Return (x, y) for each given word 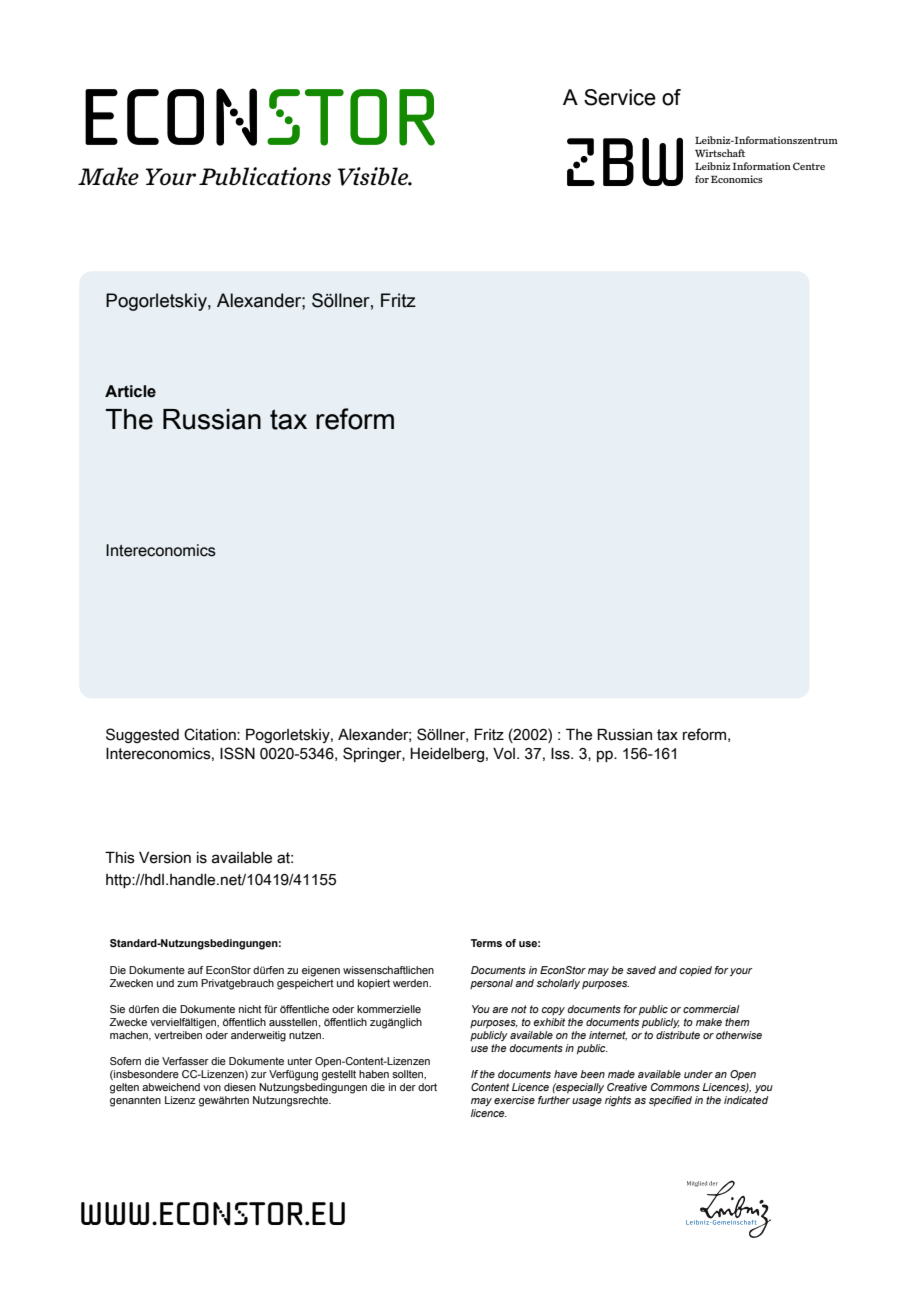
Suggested (142, 735)
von (212, 1088)
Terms (486, 943)
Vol (504, 754)
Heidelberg (447, 755)
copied (696, 971)
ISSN (237, 753)
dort (427, 1087)
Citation (211, 734)
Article (130, 391)
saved (641, 970)
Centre (809, 166)
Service (620, 97)
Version (165, 858)
